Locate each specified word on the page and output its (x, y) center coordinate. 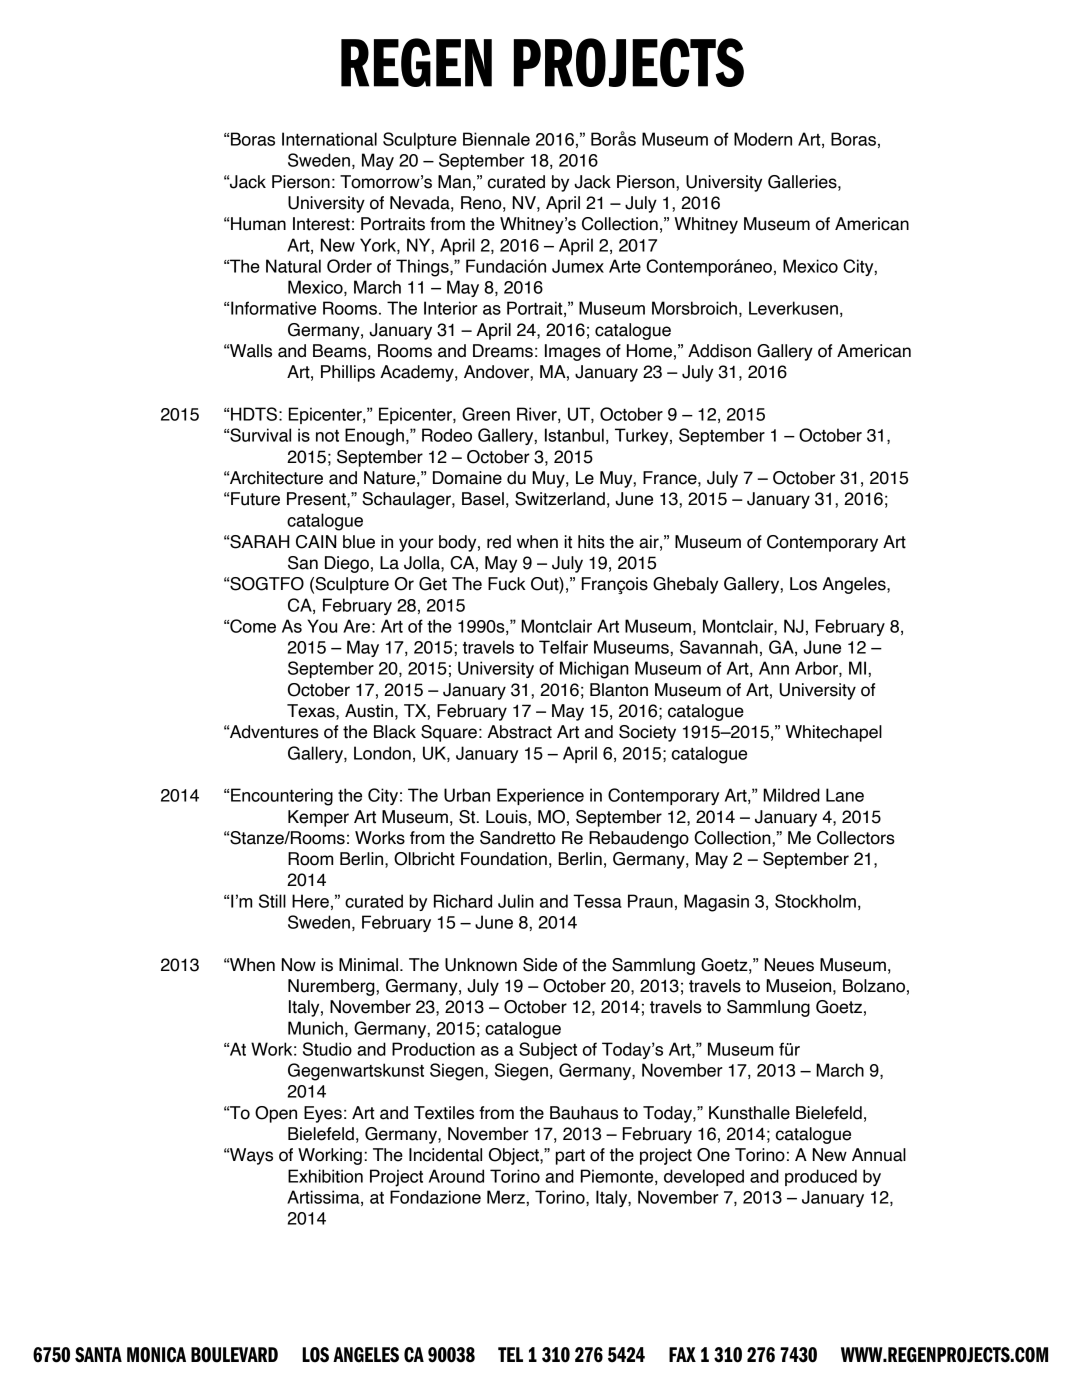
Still (272, 901)
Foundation (504, 859)
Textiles (444, 1113)
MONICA (156, 1355)
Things (423, 268)
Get (433, 584)
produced (821, 1177)
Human (258, 224)
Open (276, 1114)
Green (486, 414)
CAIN (316, 542)
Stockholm (815, 901)
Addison (719, 351)
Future (255, 499)
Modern (763, 139)
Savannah (719, 647)
